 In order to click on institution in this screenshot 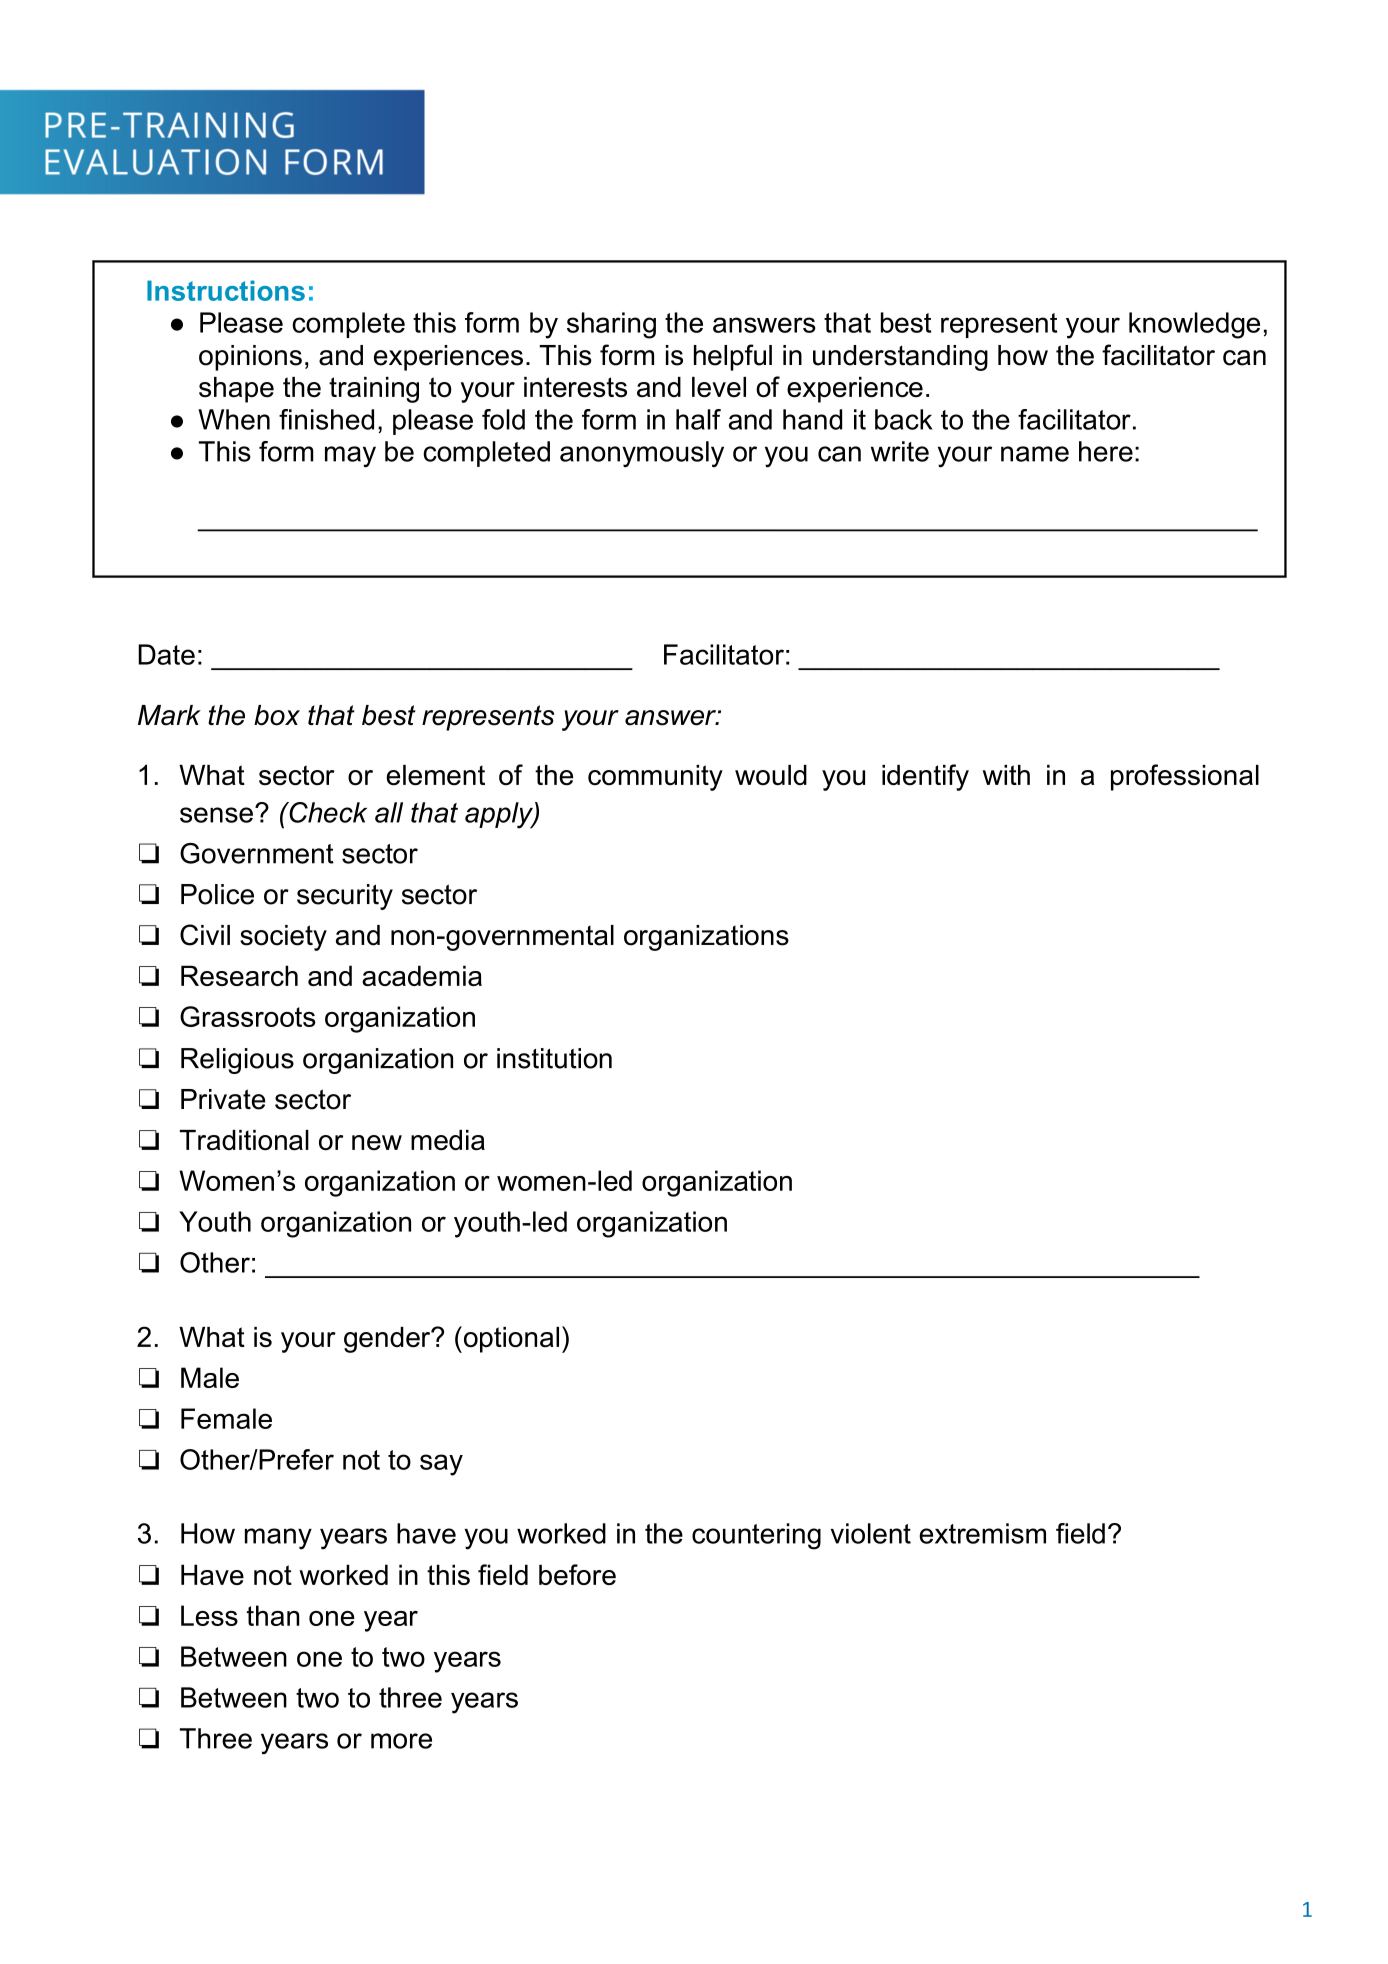, I will do `click(554, 1058)`.
